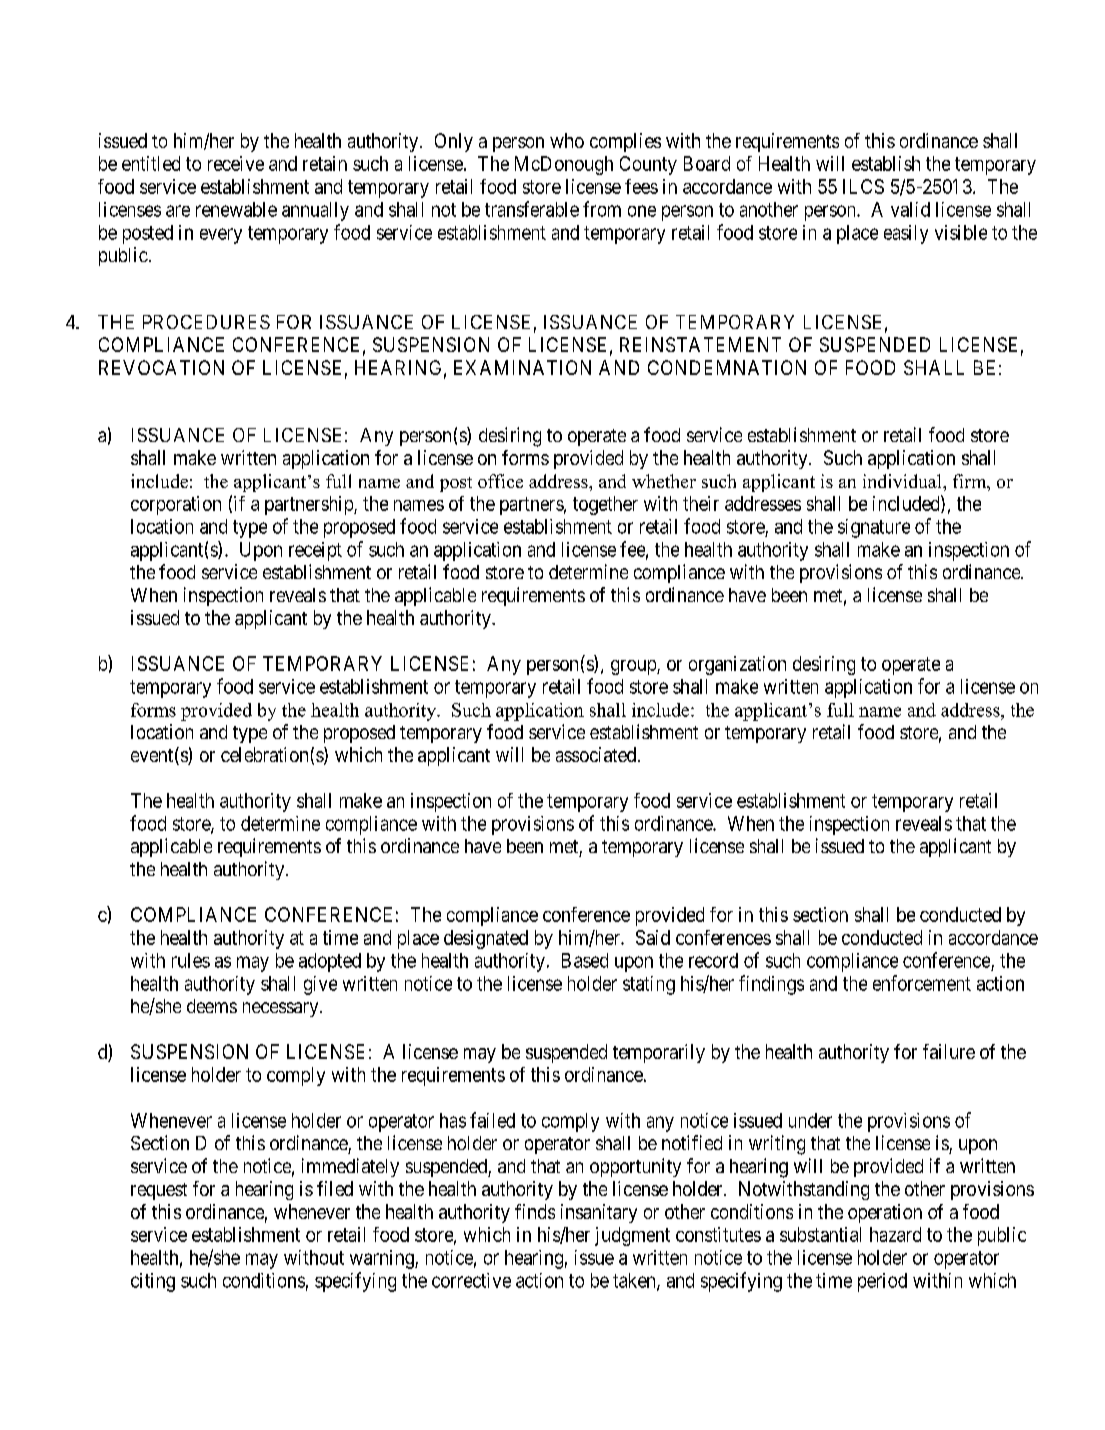  I want to click on enforcement, so click(922, 983).
